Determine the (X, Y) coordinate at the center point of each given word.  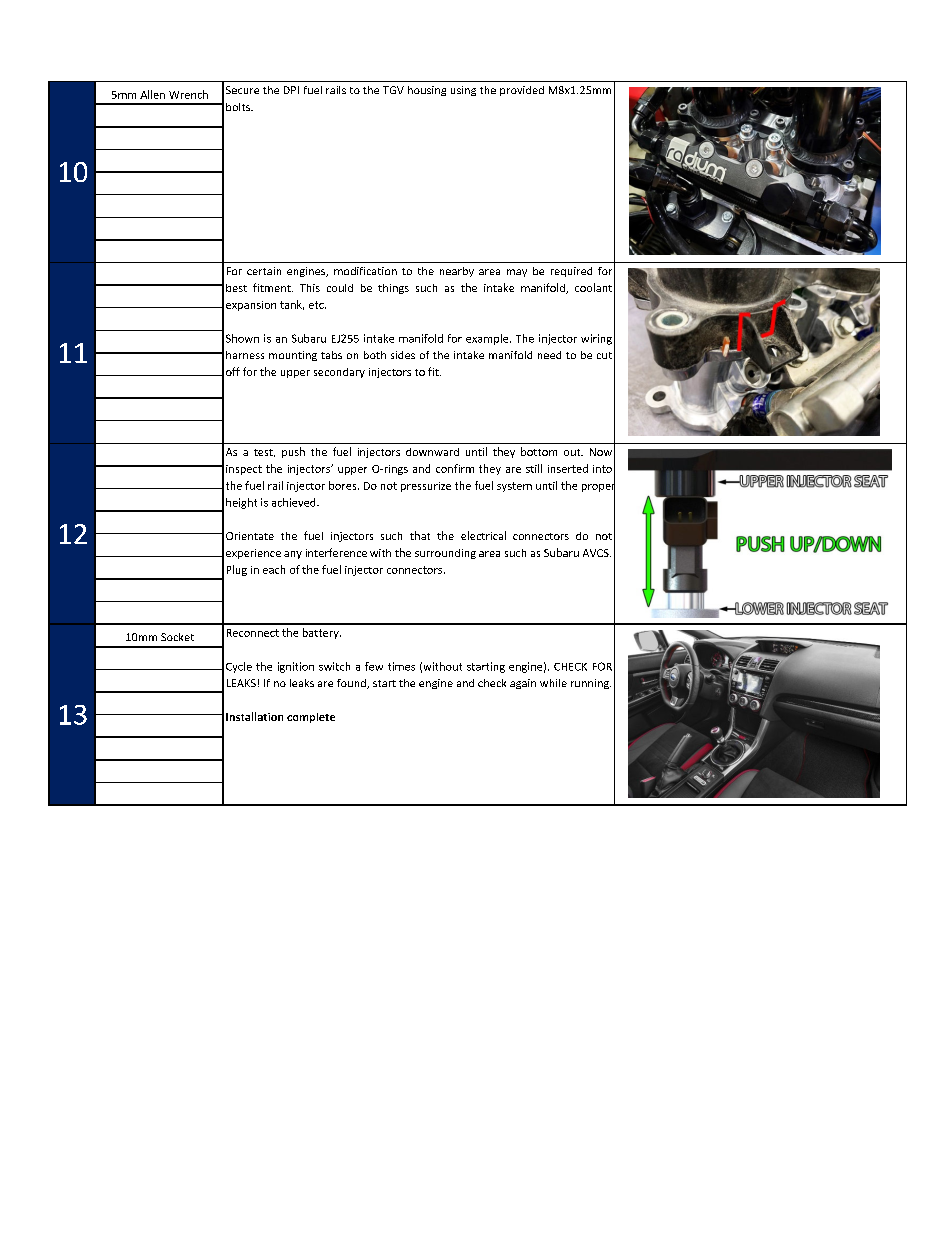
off (233, 371)
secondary (339, 373)
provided (522, 91)
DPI (291, 90)
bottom (539, 451)
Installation (254, 716)
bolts (239, 107)
